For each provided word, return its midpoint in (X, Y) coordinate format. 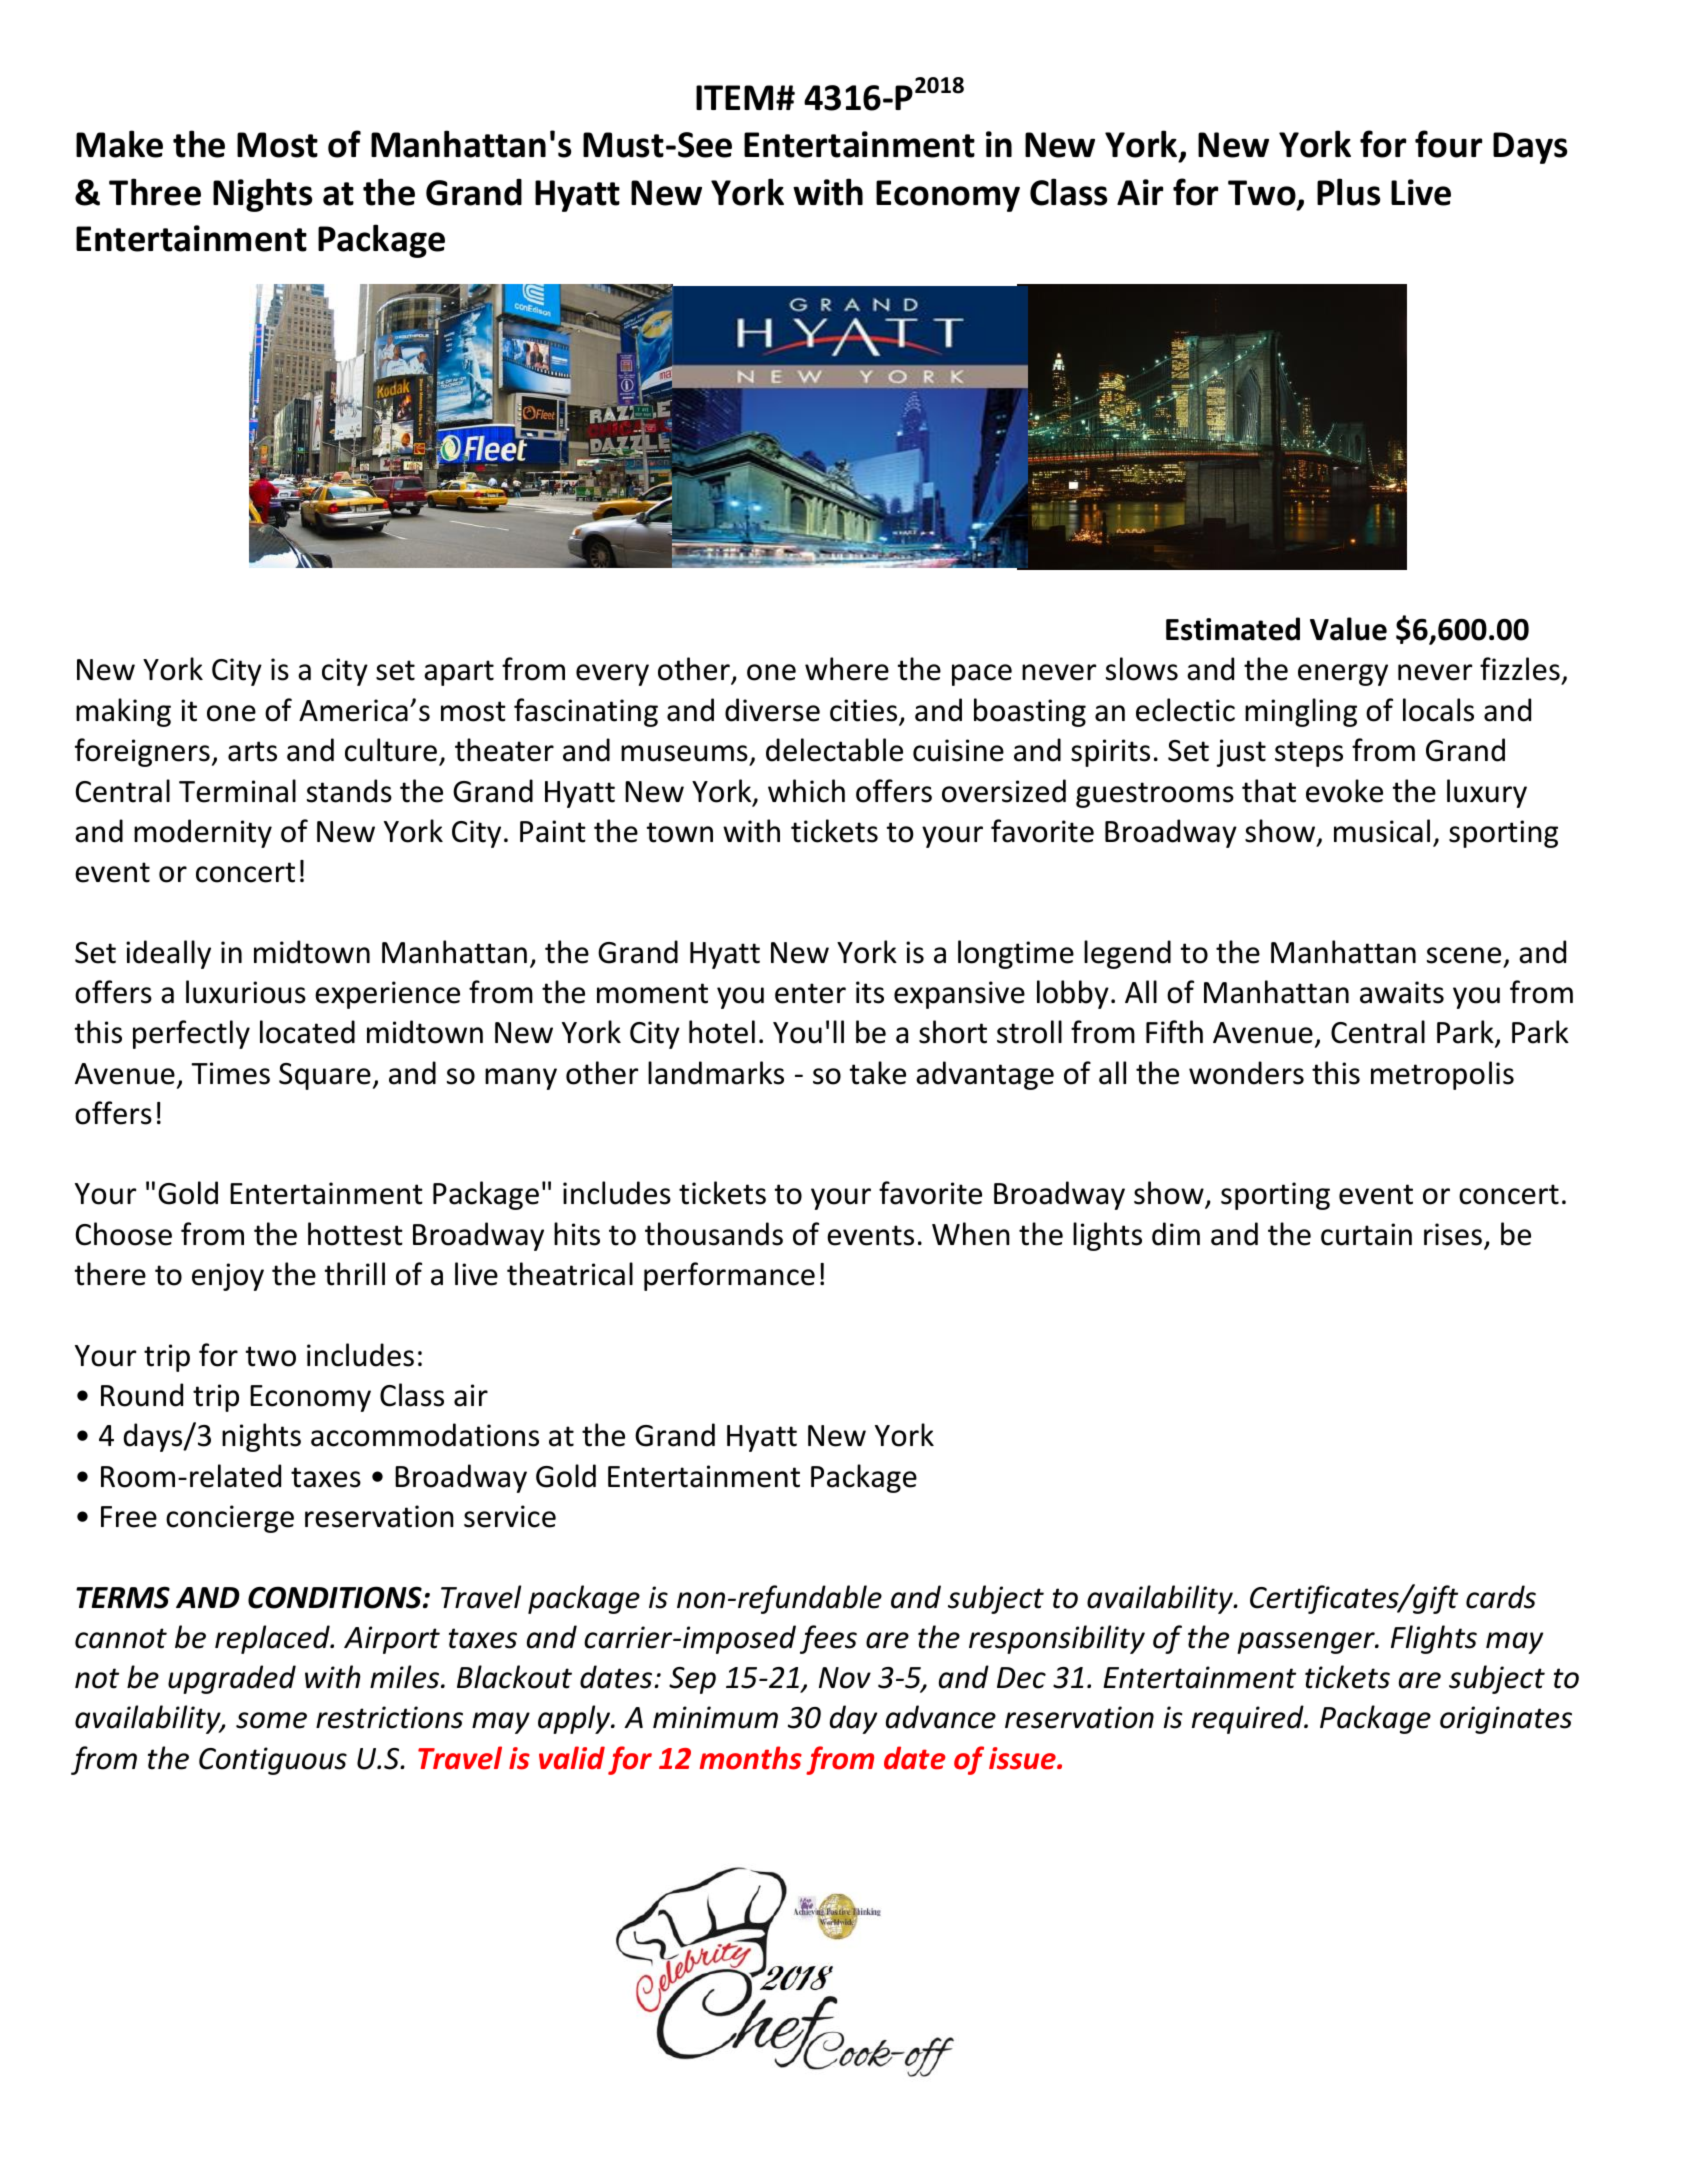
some (271, 1720)
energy (1343, 675)
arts (252, 751)
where (847, 669)
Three (155, 192)
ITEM (734, 97)
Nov (845, 1678)
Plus (1349, 192)
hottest (355, 1234)
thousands (714, 1234)
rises (1453, 1234)
